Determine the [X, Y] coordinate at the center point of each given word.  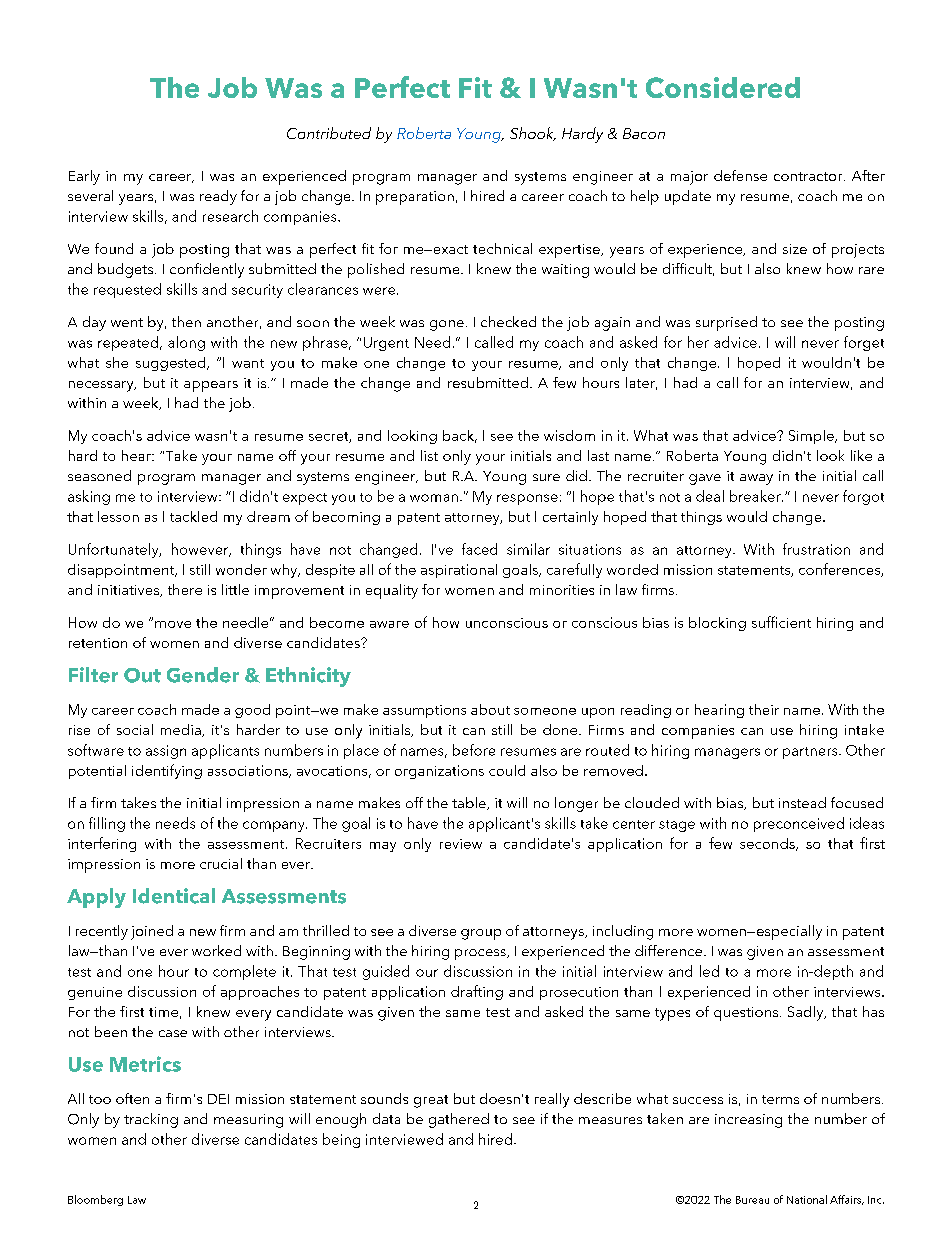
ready [218, 197]
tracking [151, 1120]
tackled [193, 516]
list [429, 455]
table [470, 803]
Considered [723, 87]
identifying [167, 771]
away [756, 479]
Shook [533, 134]
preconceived [799, 824]
